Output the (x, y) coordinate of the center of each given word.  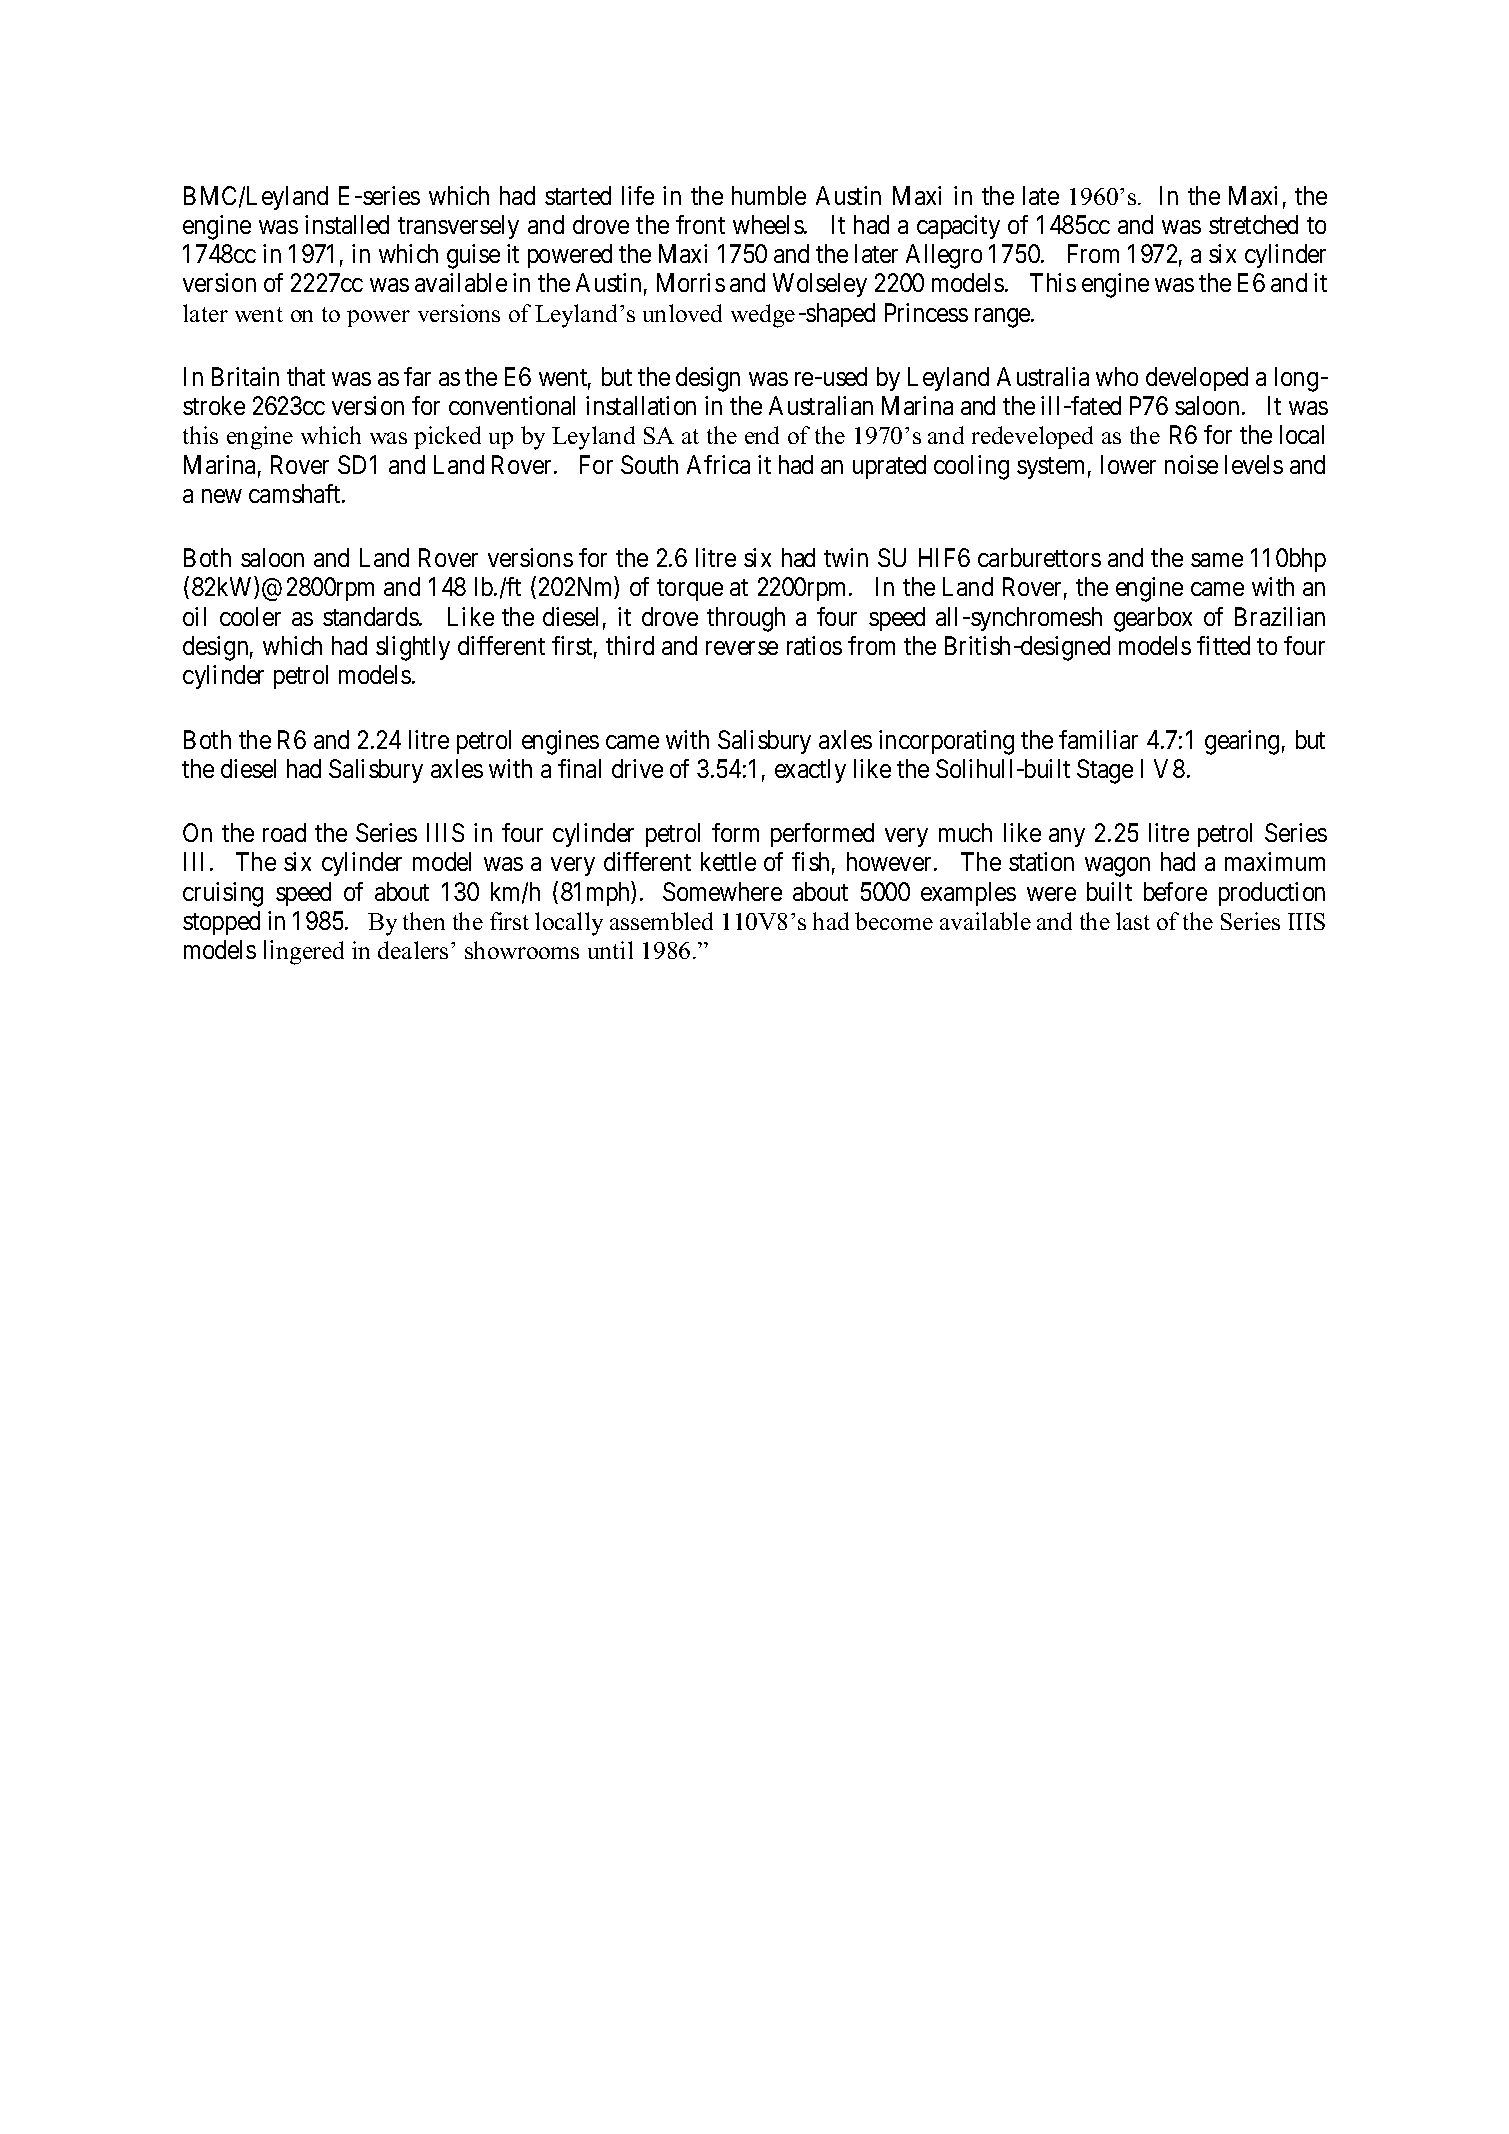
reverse (742, 648)
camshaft (296, 493)
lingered (304, 952)
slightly (413, 648)
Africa (718, 464)
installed (347, 224)
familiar (1098, 739)
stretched (1253, 224)
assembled (661, 921)
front (700, 224)
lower (1128, 464)
